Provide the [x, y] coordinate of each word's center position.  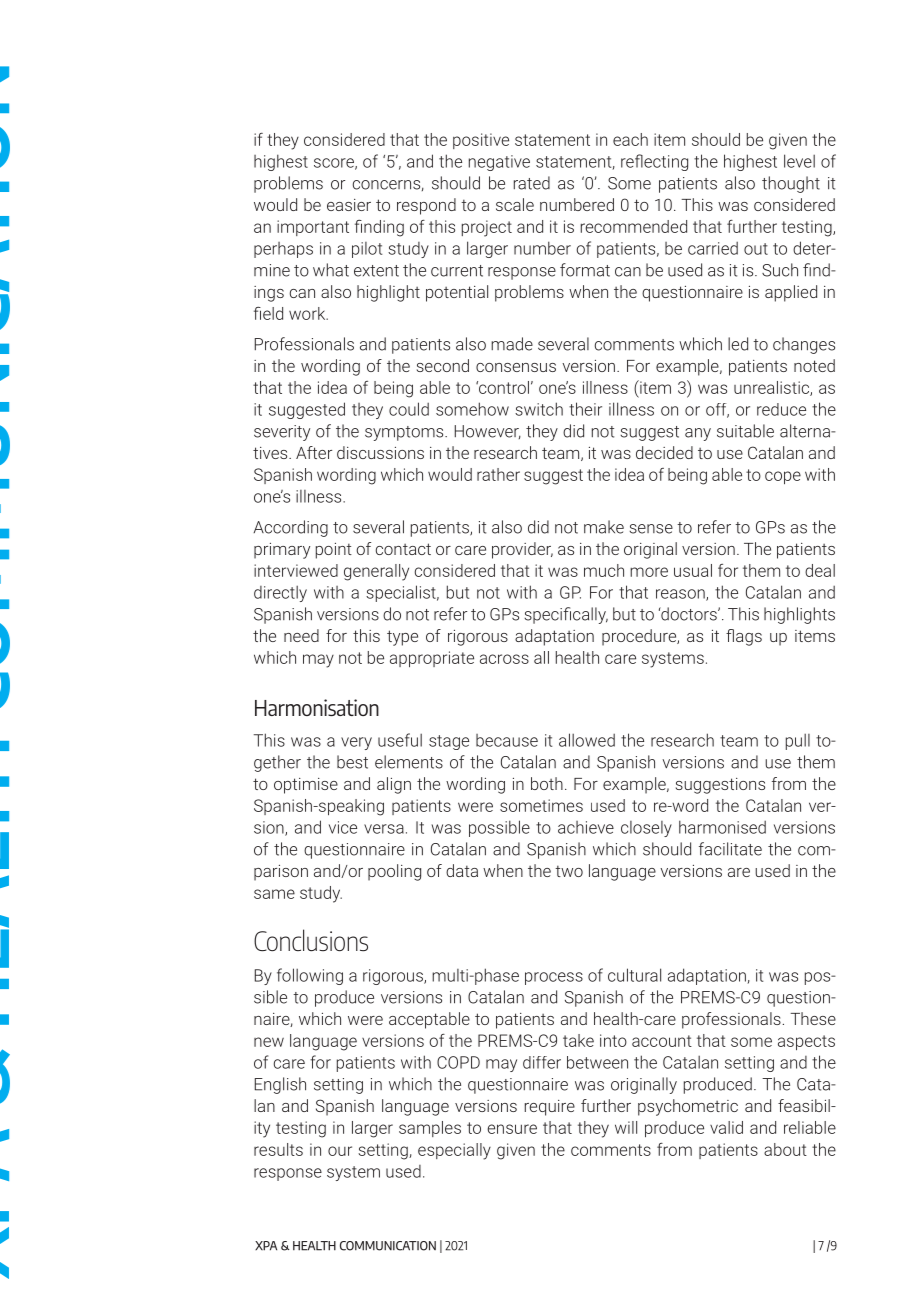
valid [726, 1127]
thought [791, 184]
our [340, 1151]
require [550, 1108]
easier [349, 205]
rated [532, 183]
